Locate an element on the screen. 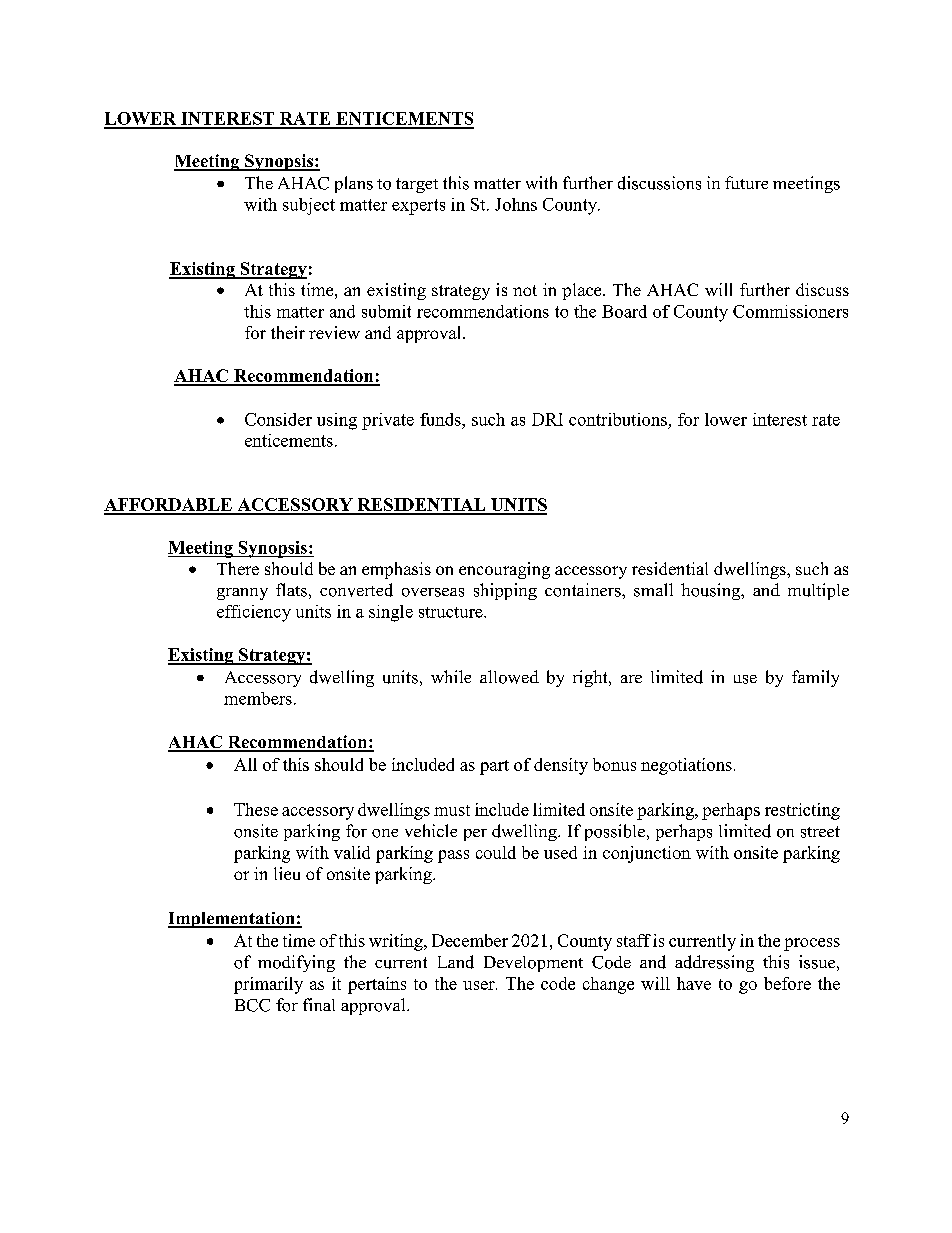 This screenshot has width=952, height=1233. Consider is located at coordinates (278, 419).
